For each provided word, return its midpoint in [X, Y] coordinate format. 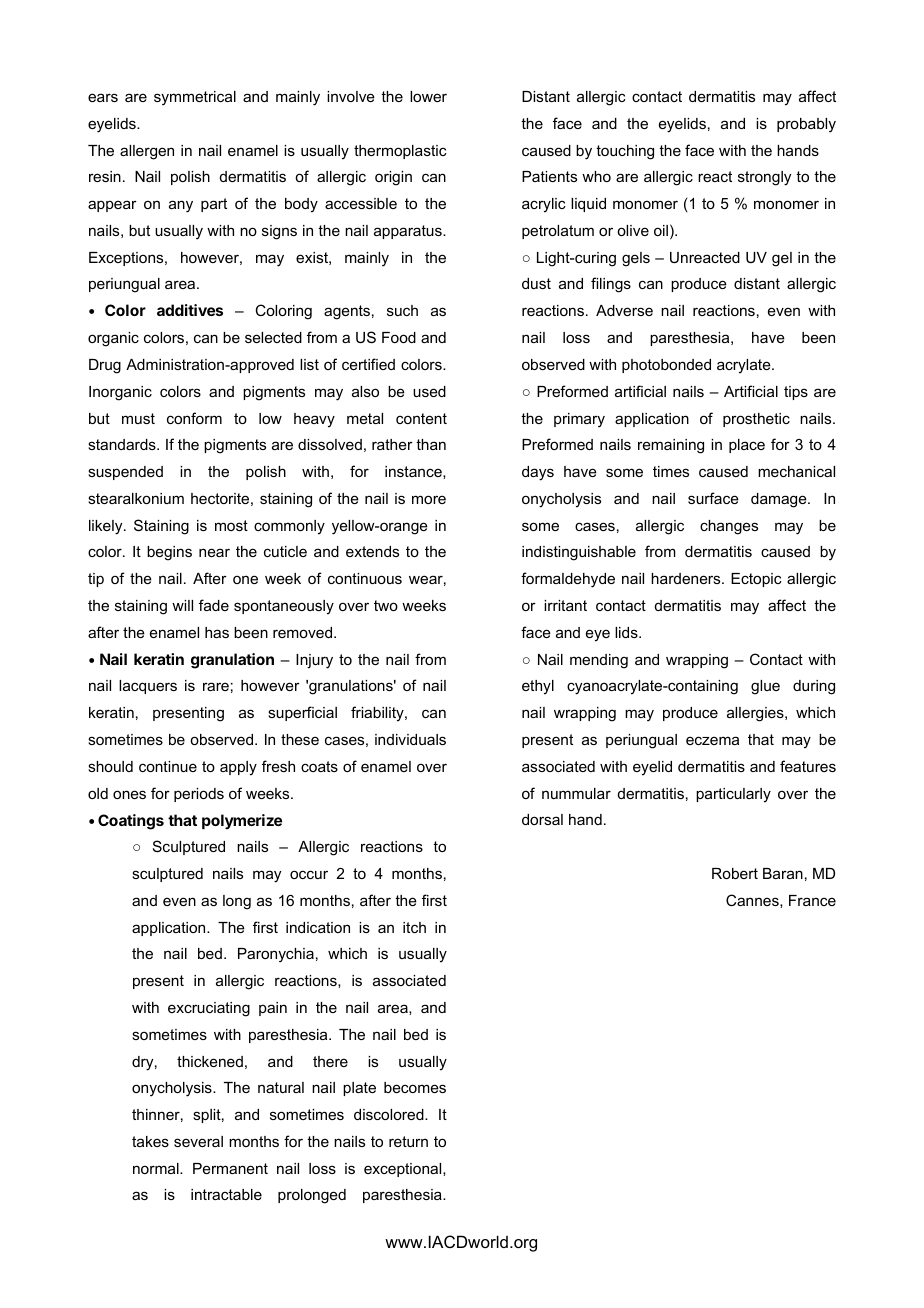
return [408, 1141]
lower [428, 96]
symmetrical [195, 98]
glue [765, 687]
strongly [764, 178]
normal [157, 1168]
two [386, 605]
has [217, 632]
